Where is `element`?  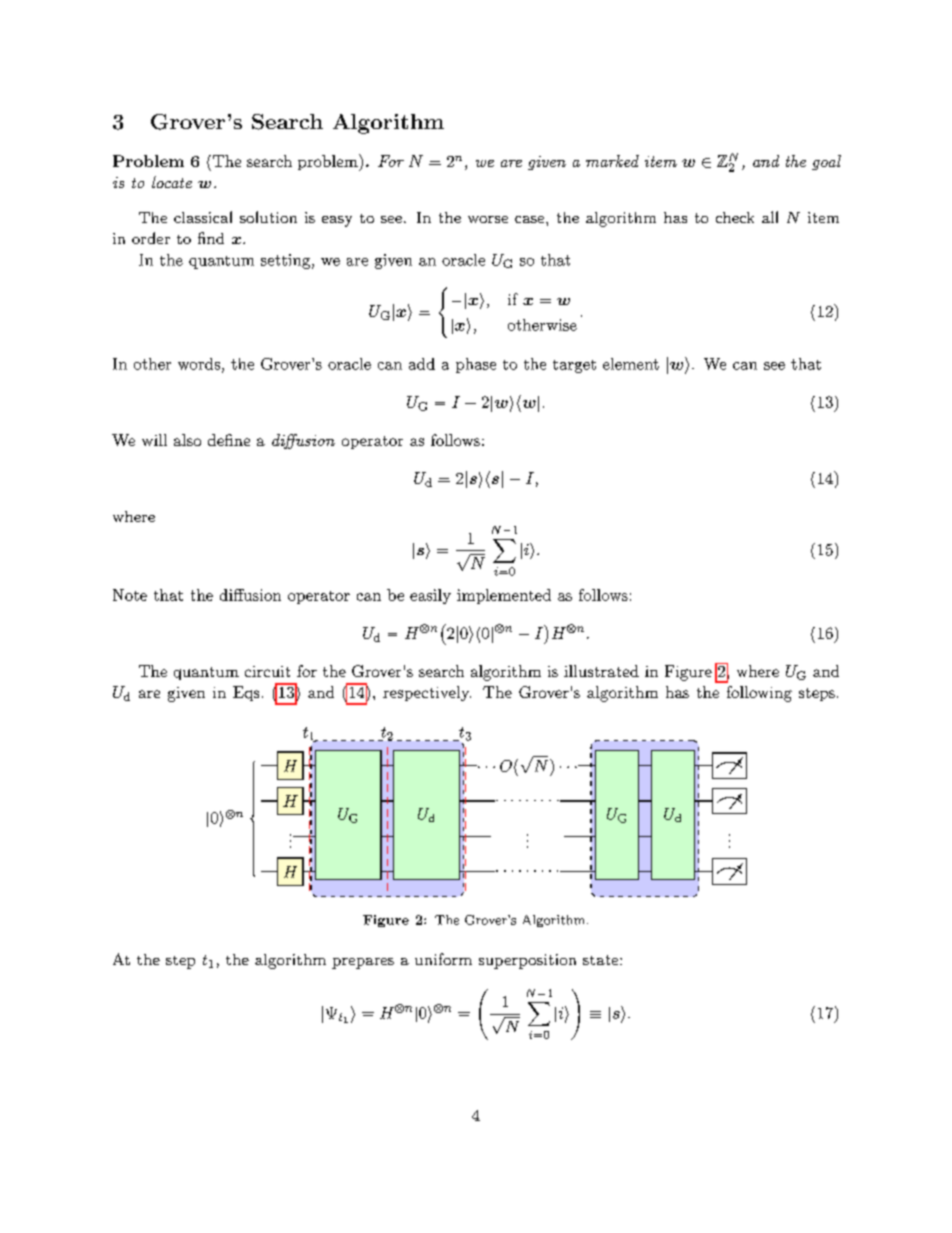 element is located at coordinates (631, 364).
